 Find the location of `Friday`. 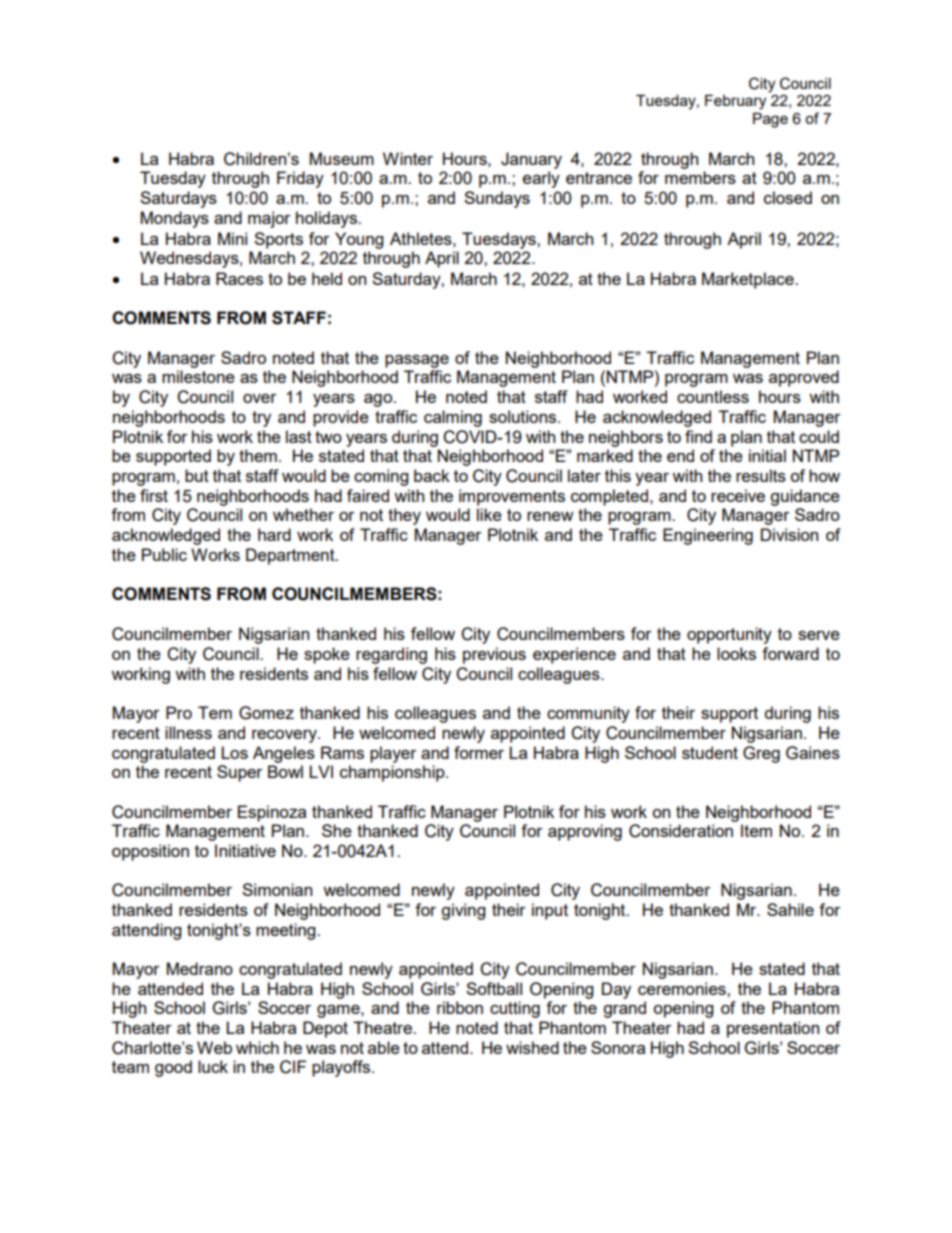

Friday is located at coordinates (300, 179).
